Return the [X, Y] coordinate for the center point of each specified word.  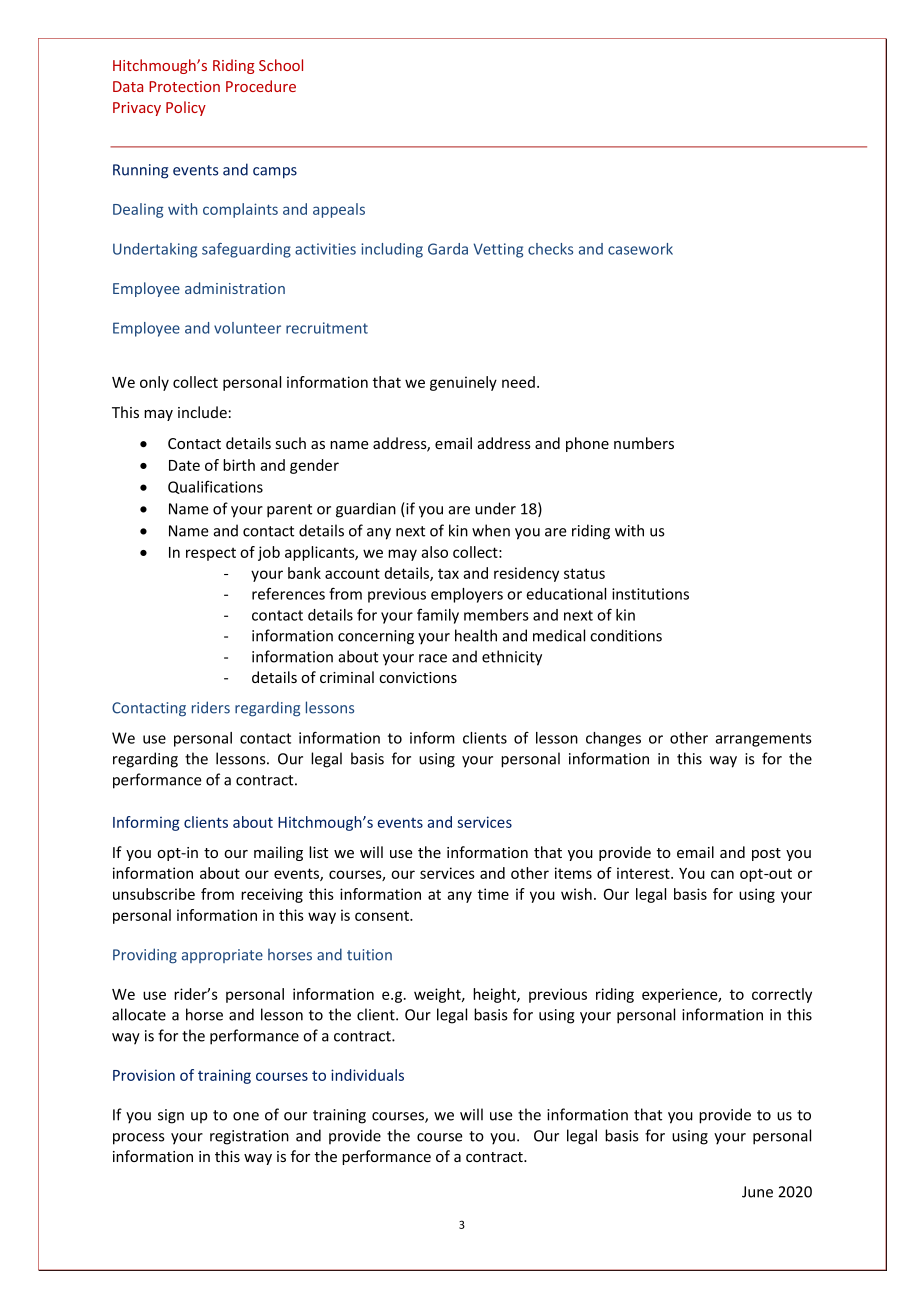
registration [249, 1137]
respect [211, 554]
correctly [782, 995]
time [493, 894]
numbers [644, 443]
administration [235, 288]
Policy [186, 108]
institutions [650, 594]
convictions [418, 677]
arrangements [763, 740]
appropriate [222, 956]
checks [550, 249]
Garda [448, 249]
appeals [339, 210]
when [491, 530]
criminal [347, 677]
